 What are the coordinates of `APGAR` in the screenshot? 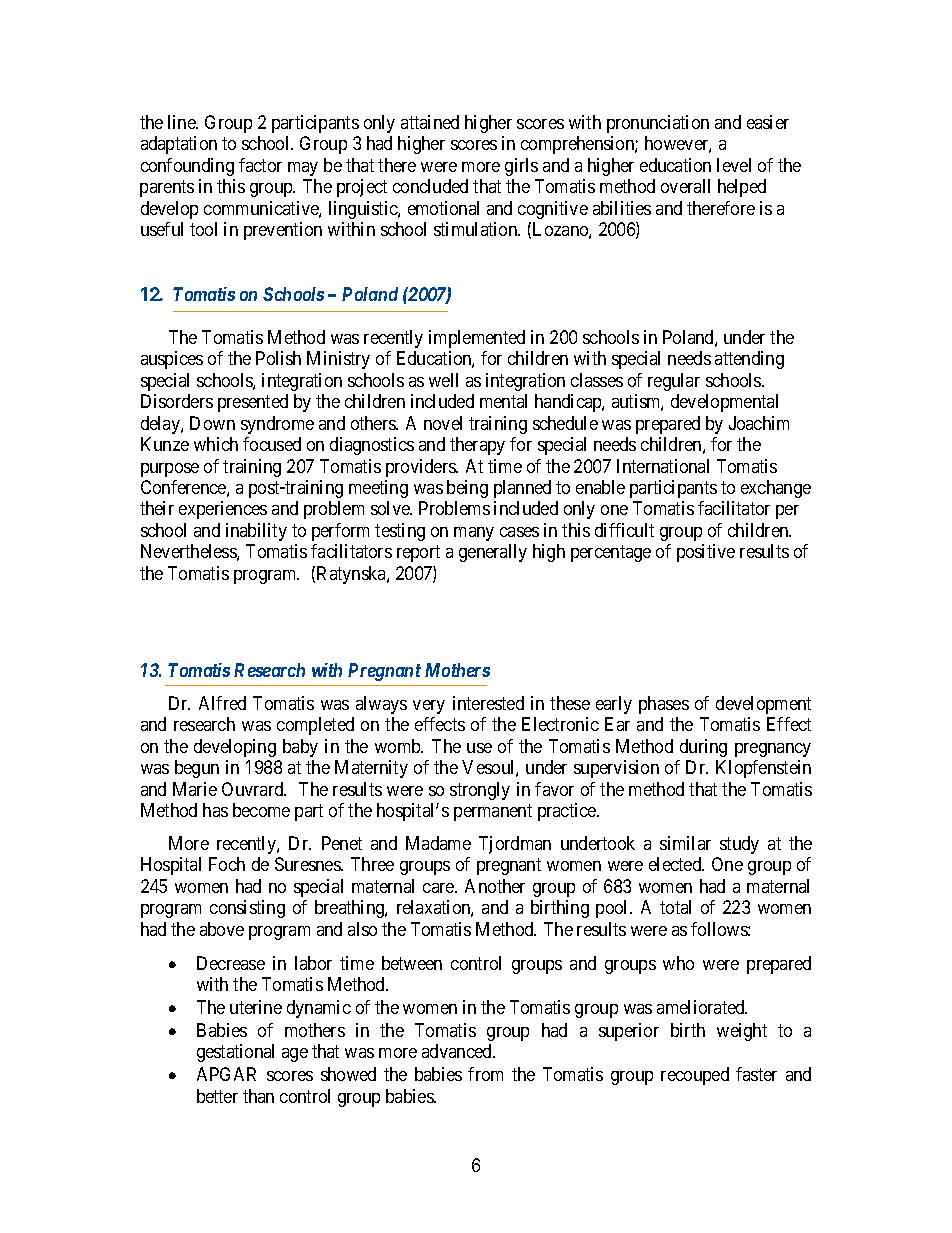 It's located at (226, 1074).
